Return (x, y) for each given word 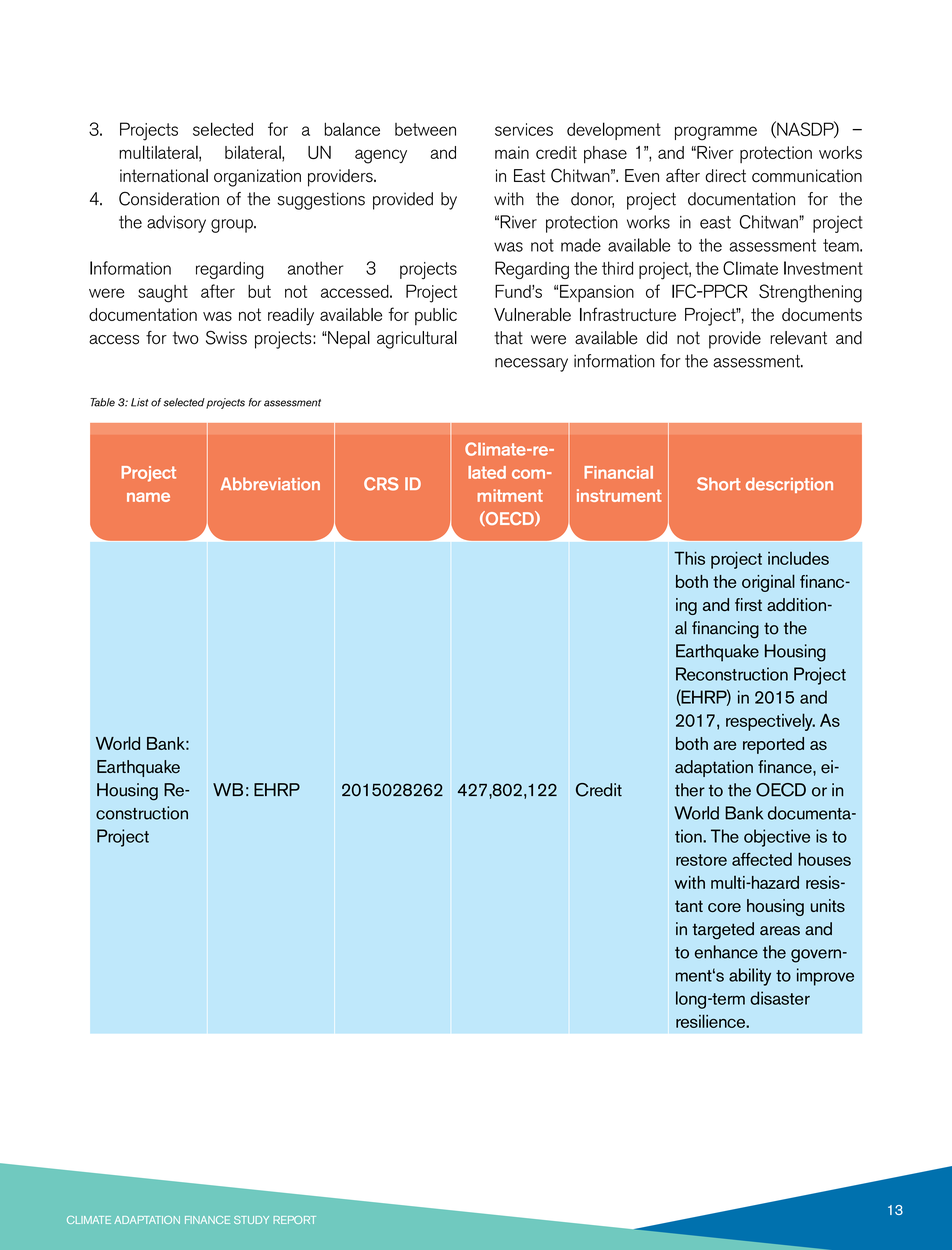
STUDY (251, 1220)
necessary (531, 365)
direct (725, 176)
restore (701, 860)
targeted (723, 931)
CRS (381, 484)
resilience (711, 1021)
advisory (176, 224)
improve (825, 977)
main (512, 152)
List (139, 402)
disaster (780, 998)
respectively (770, 722)
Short (719, 484)
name (148, 497)
